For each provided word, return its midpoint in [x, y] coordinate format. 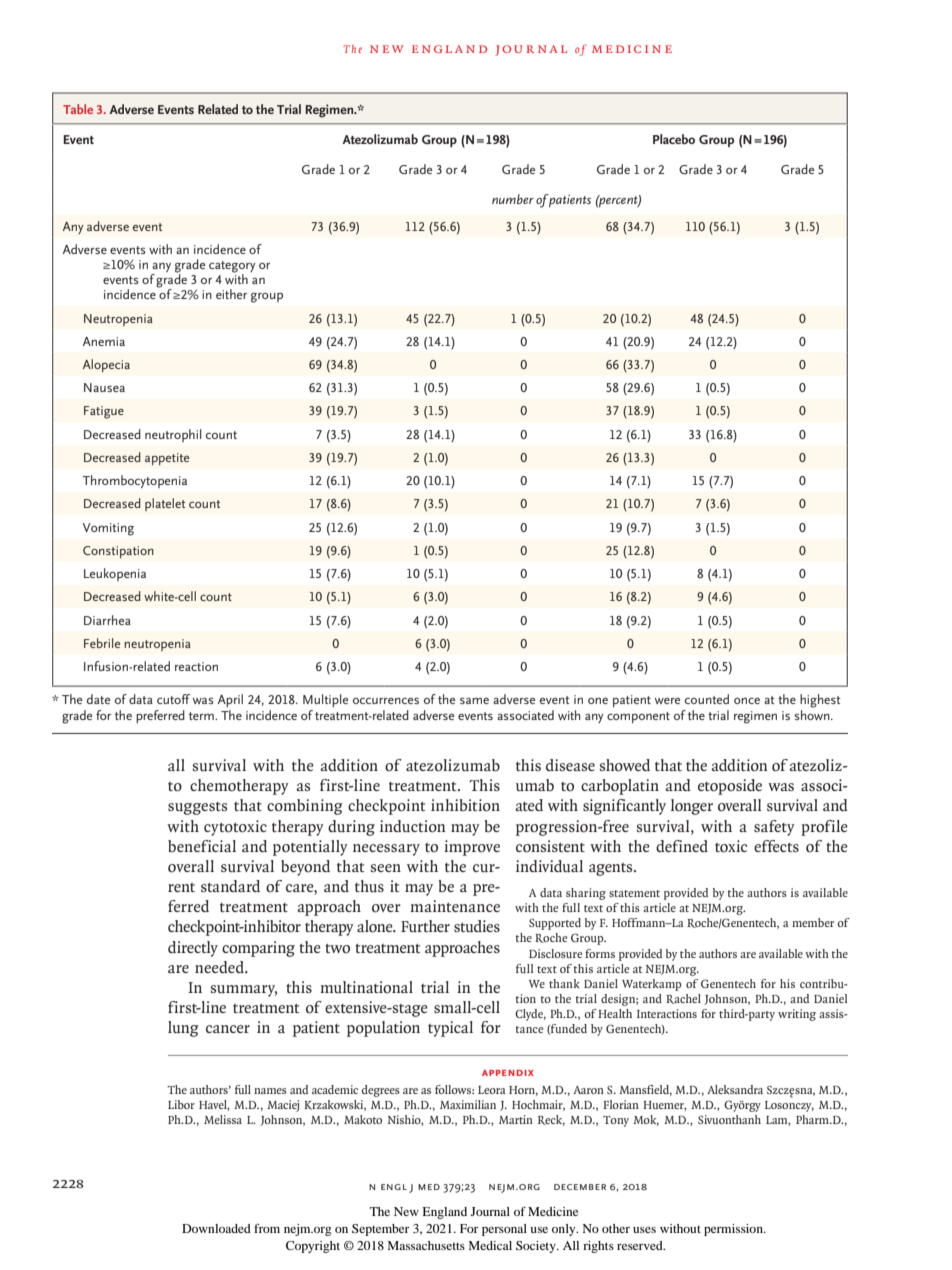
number [513, 199]
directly [193, 949]
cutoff [173, 699]
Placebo [674, 139]
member [813, 922]
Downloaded [216, 1228]
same [474, 700]
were [667, 701]
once [747, 701]
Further [425, 926]
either [231, 294]
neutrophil [173, 435]
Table [78, 109]
